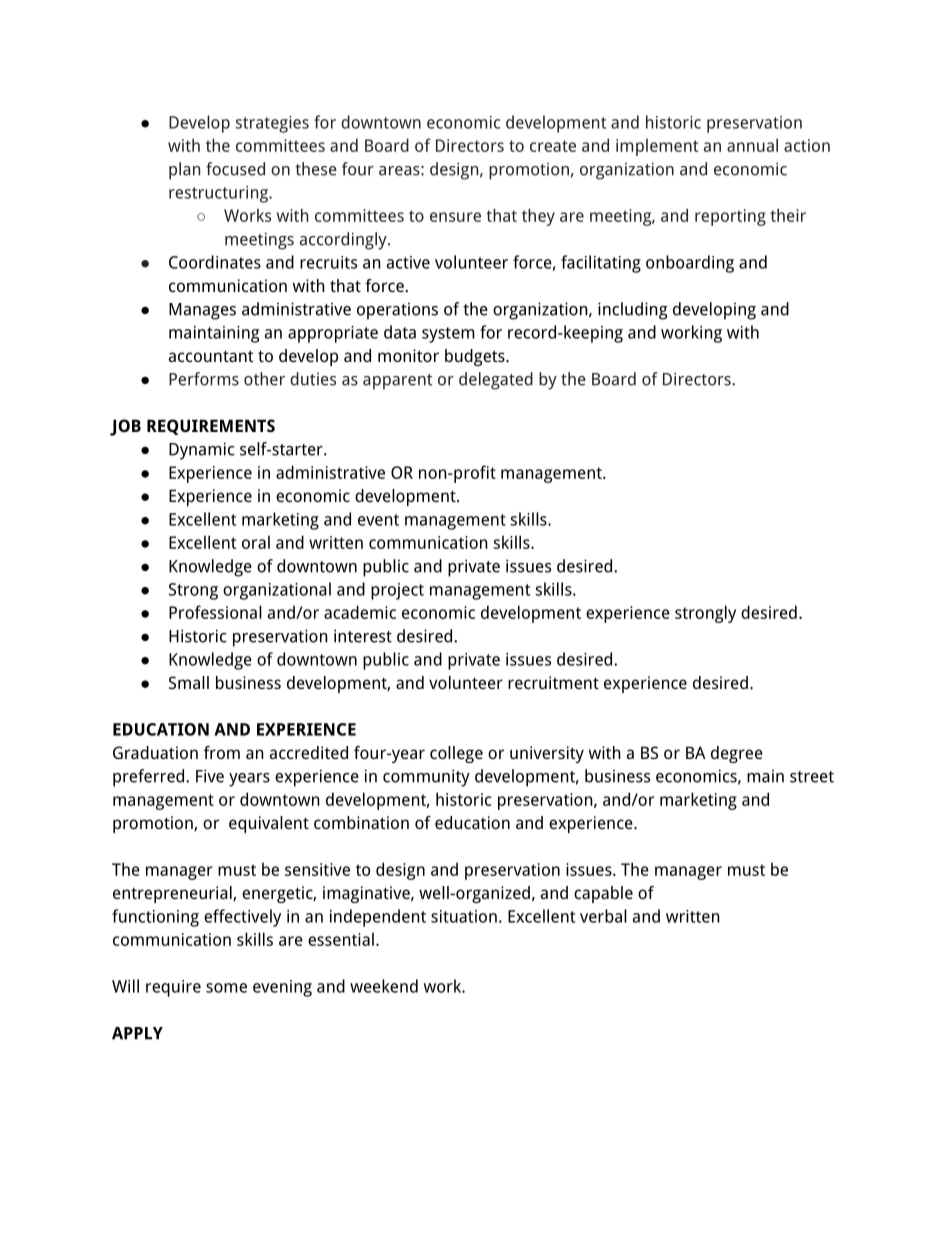  I want to click on annual, so click(752, 145).
